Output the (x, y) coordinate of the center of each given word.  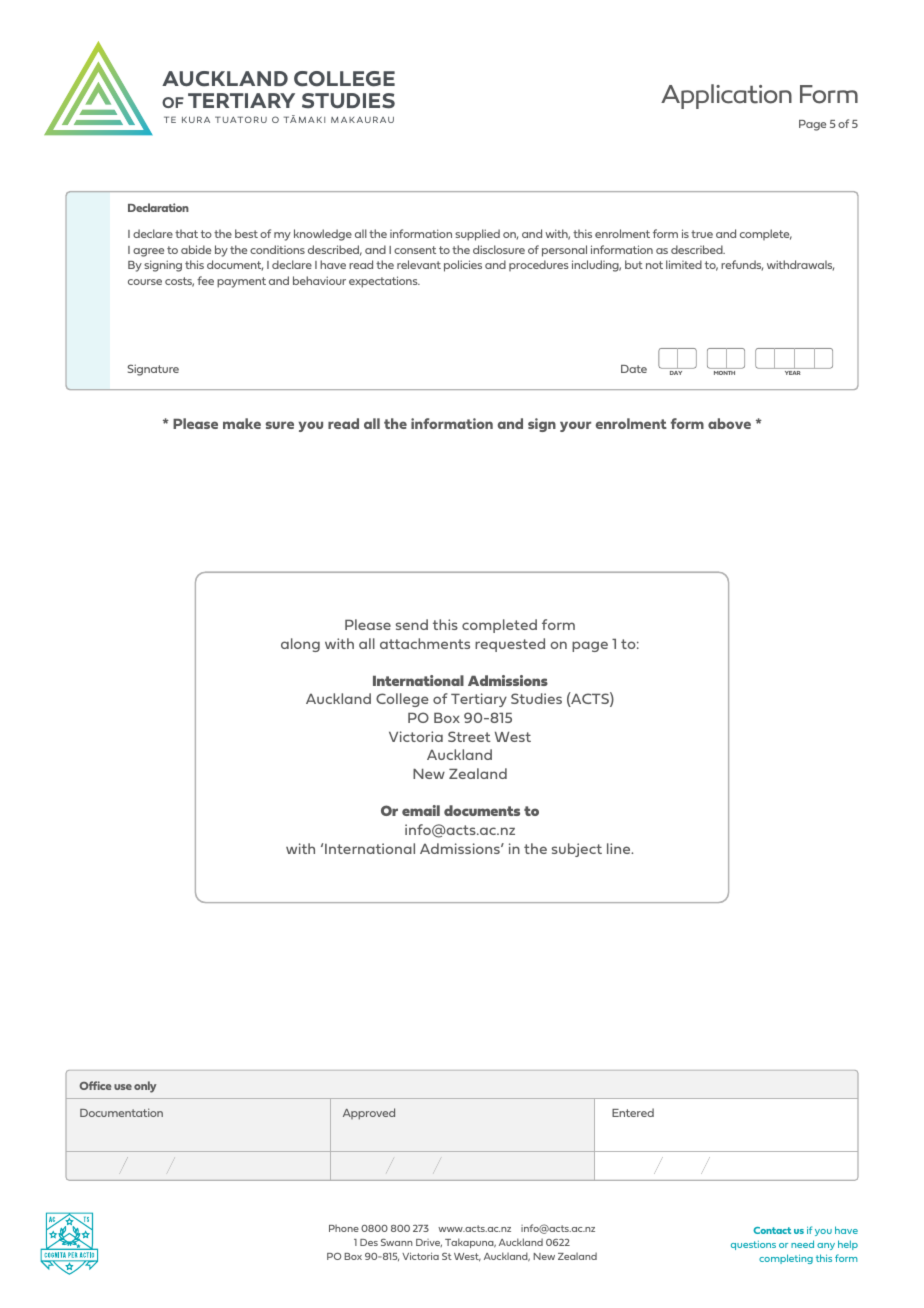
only (145, 1087)
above (729, 423)
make (242, 423)
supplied (477, 235)
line (620, 848)
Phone (344, 1228)
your (575, 426)
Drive (429, 1243)
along (300, 645)
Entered (633, 1112)
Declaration (158, 207)
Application (726, 96)
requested (510, 645)
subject (577, 850)
